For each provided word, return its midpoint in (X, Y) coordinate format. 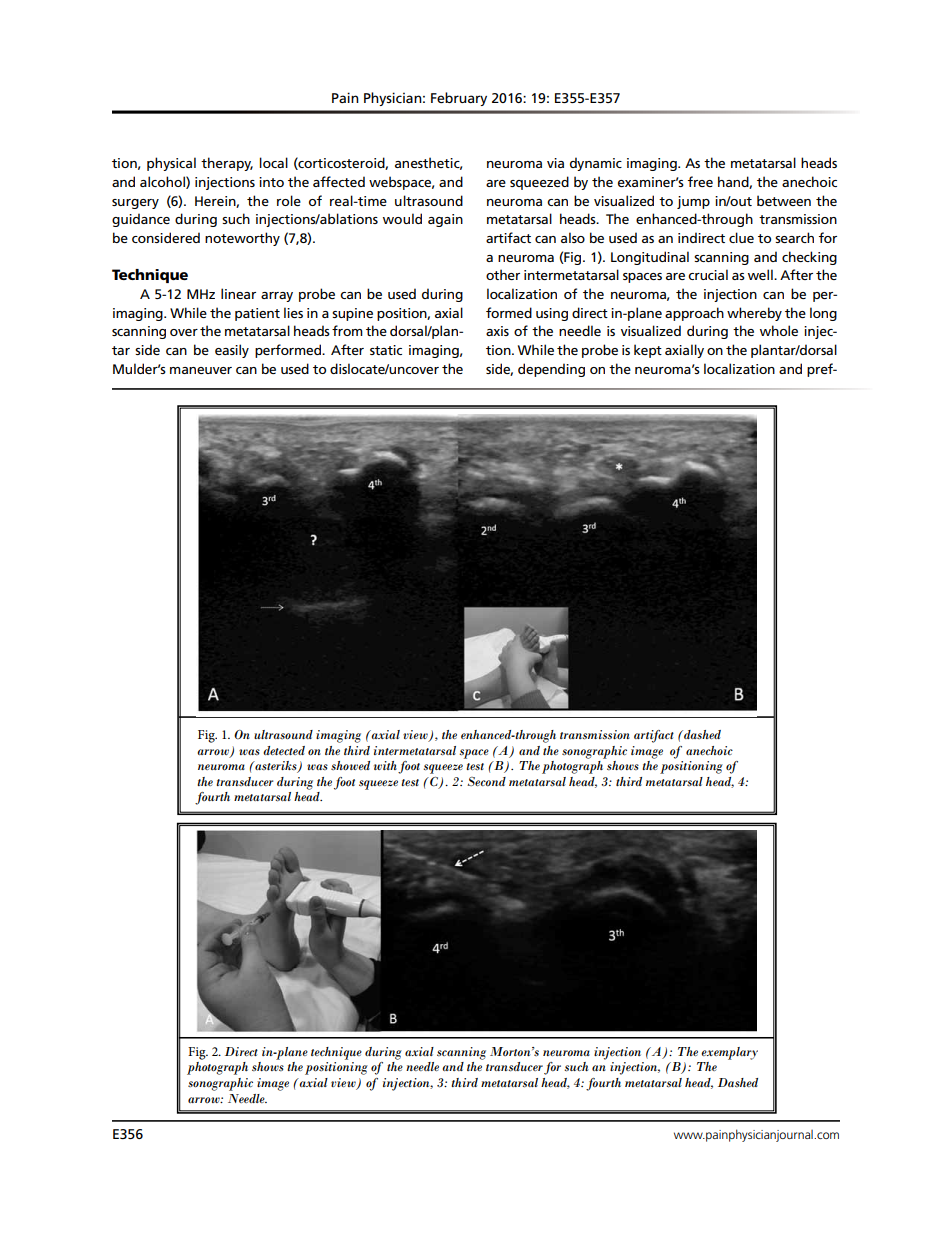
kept (648, 351)
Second (486, 781)
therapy (227, 164)
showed (350, 766)
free (700, 181)
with (385, 765)
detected (284, 750)
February (459, 99)
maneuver (201, 370)
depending (551, 370)
